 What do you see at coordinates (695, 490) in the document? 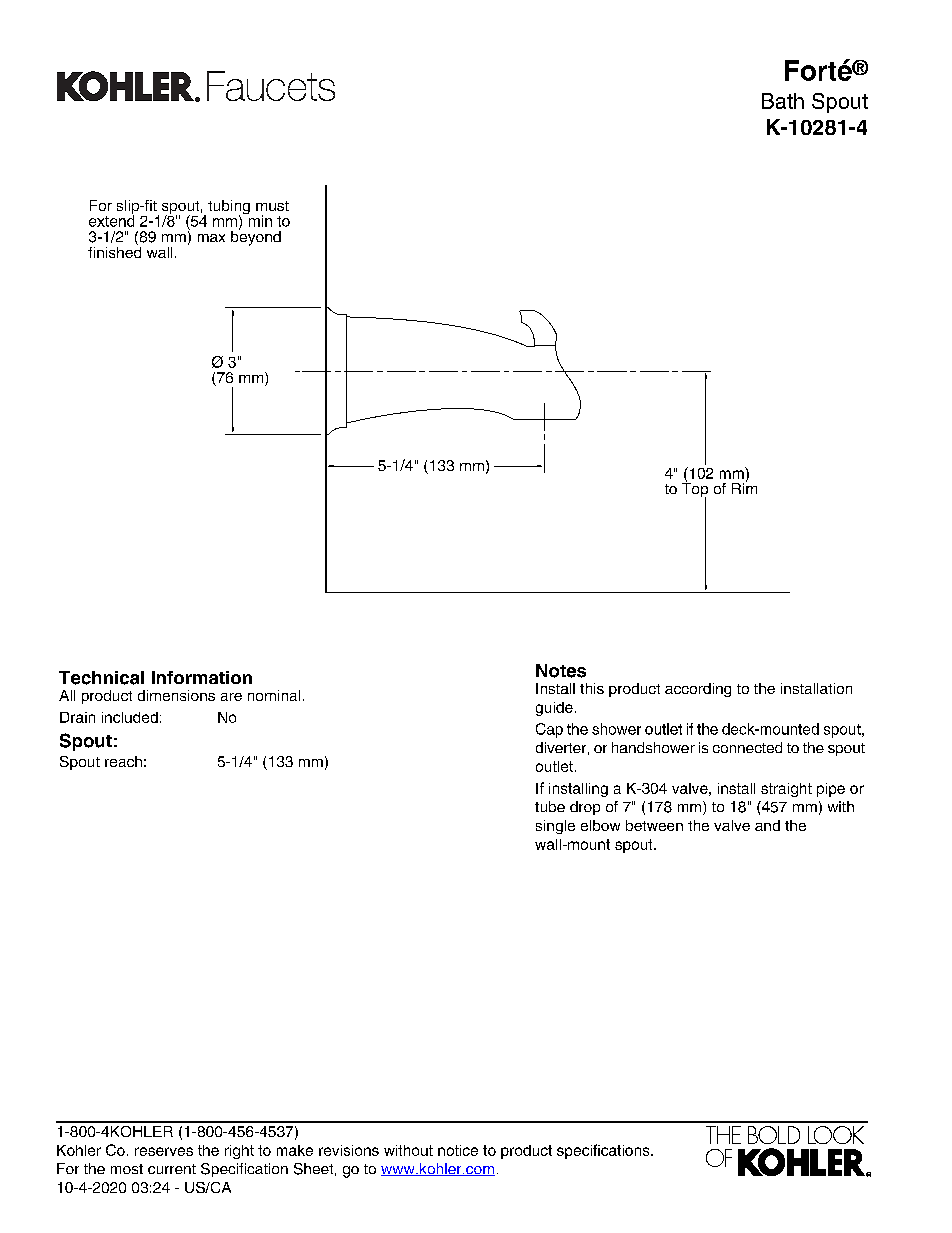
I see `Top` at bounding box center [695, 490].
